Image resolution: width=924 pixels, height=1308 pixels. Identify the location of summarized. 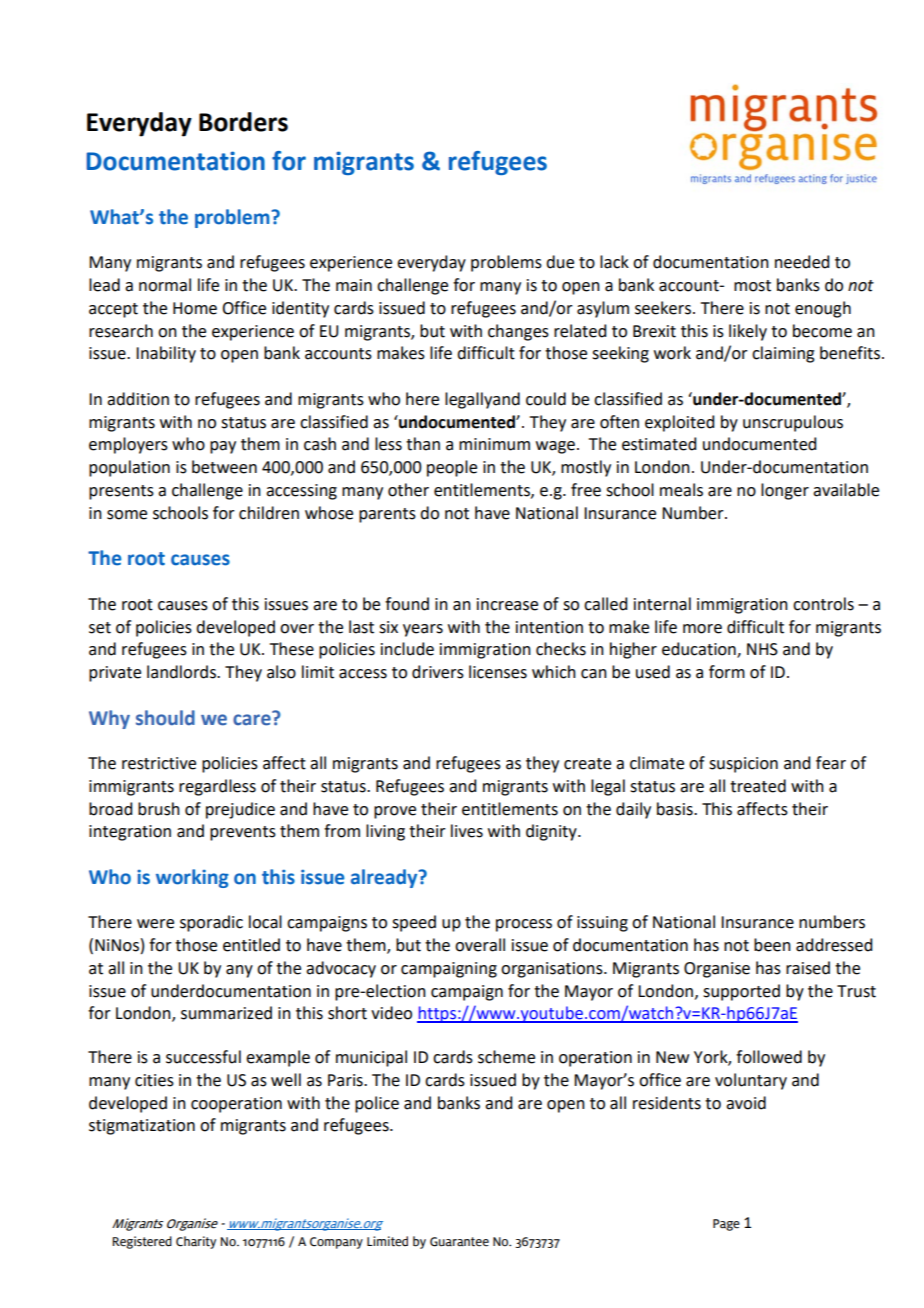
(226, 1013).
